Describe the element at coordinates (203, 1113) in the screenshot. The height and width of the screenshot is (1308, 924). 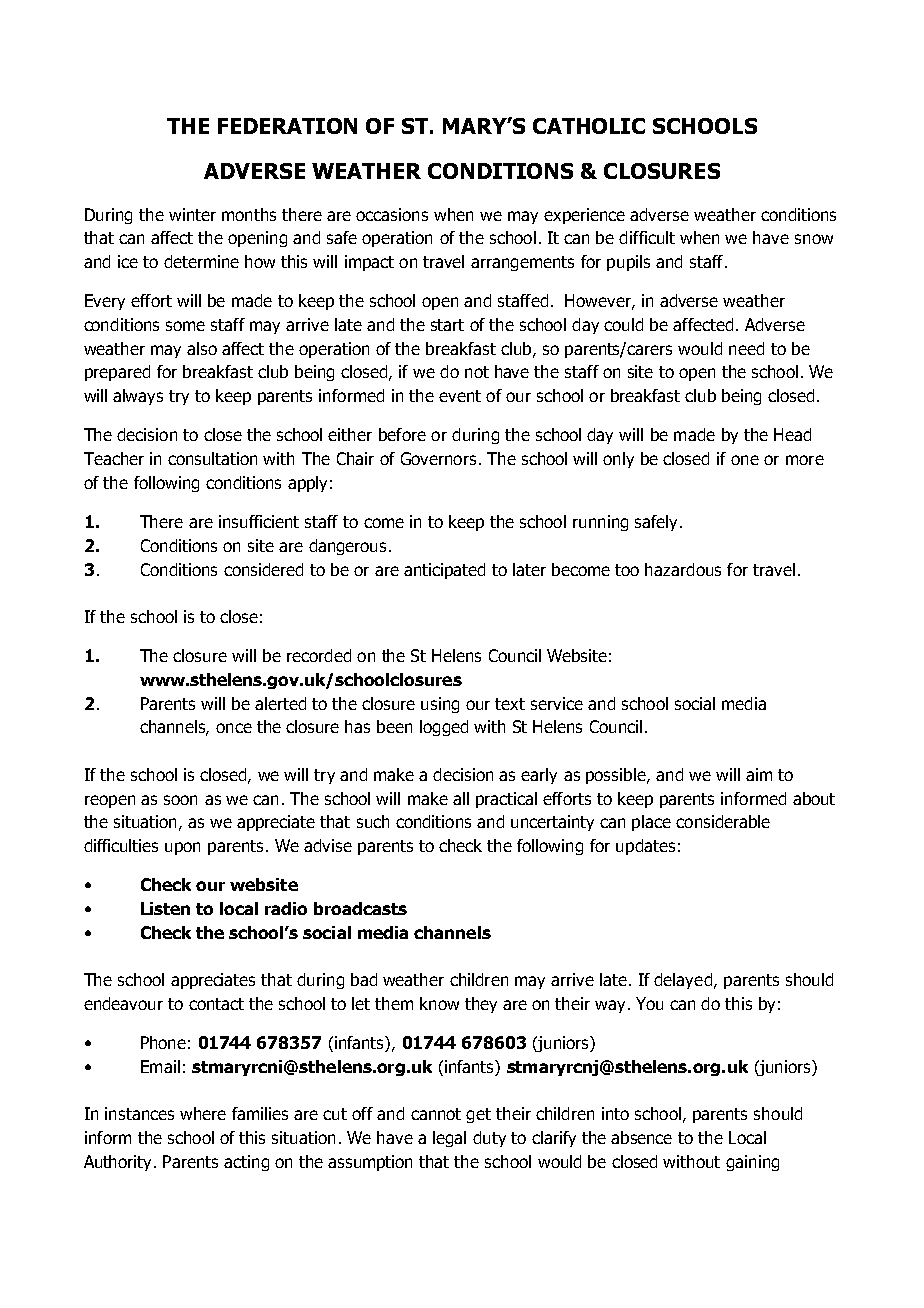
I see `where` at that location.
